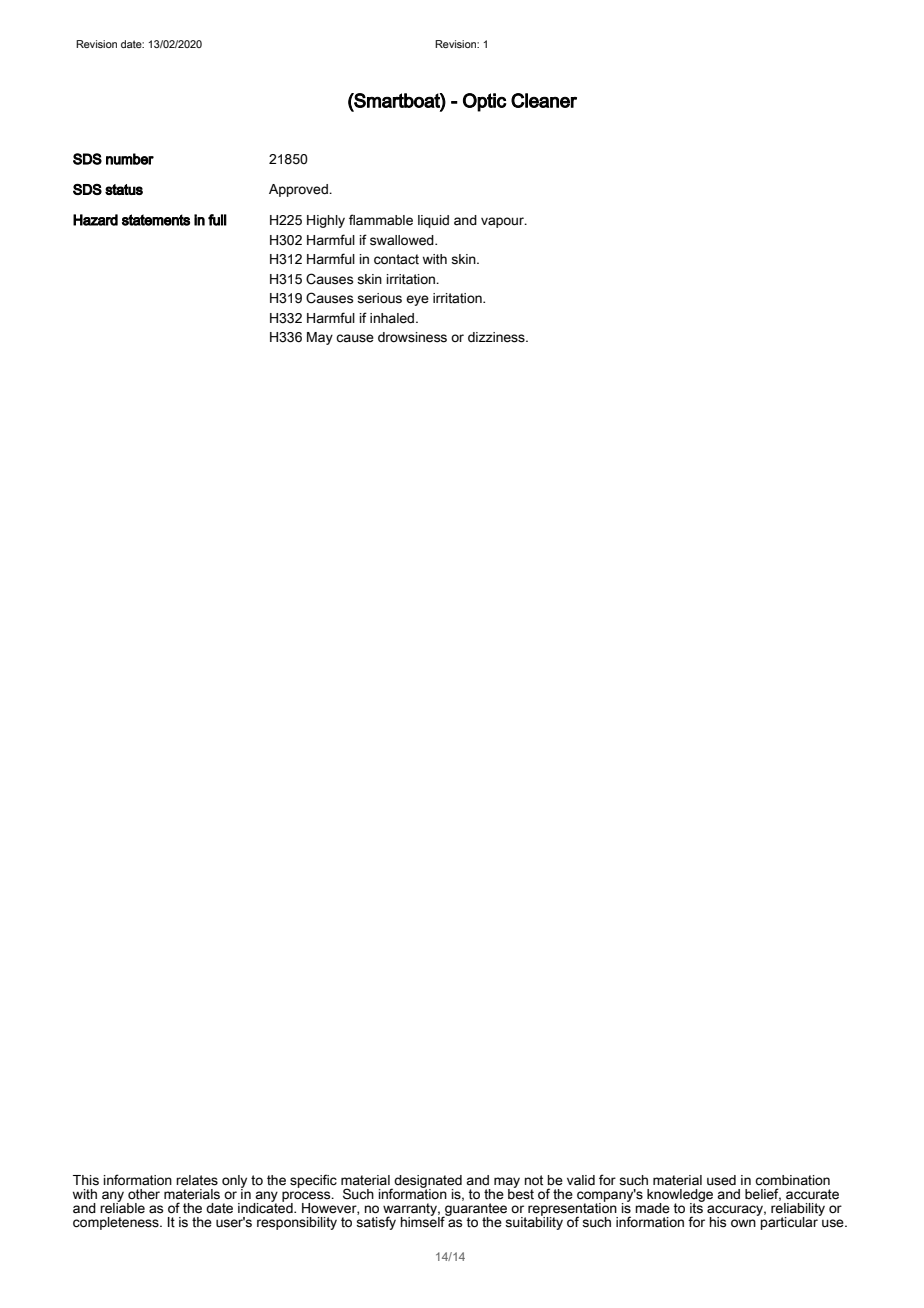  What do you see at coordinates (412, 337) in the screenshot?
I see `drowsiness` at bounding box center [412, 337].
